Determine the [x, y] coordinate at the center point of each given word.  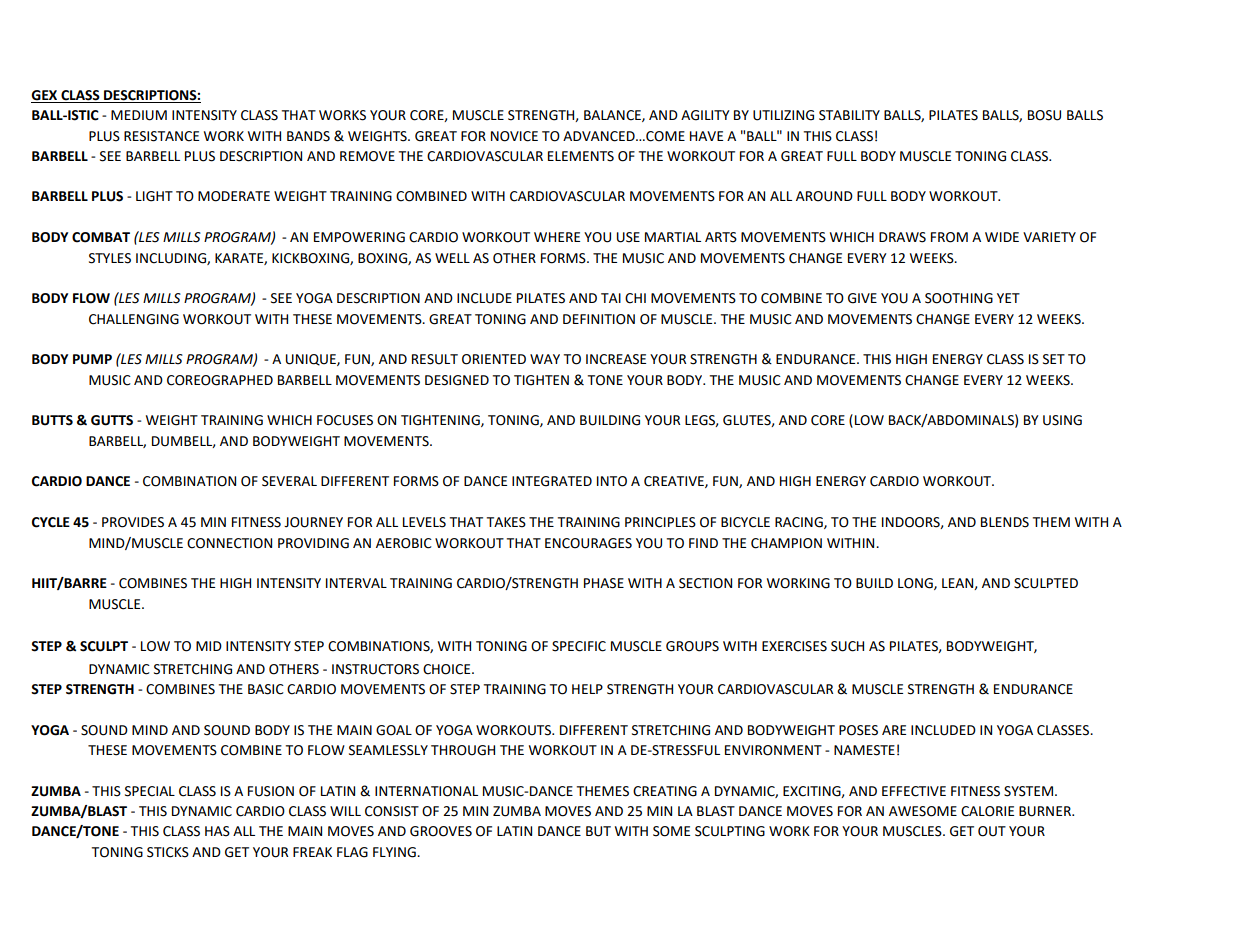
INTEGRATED [552, 481]
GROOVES [441, 831]
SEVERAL [289, 481]
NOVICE [514, 136]
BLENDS [1005, 522]
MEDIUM [139, 115]
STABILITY [849, 115]
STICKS [168, 852]
